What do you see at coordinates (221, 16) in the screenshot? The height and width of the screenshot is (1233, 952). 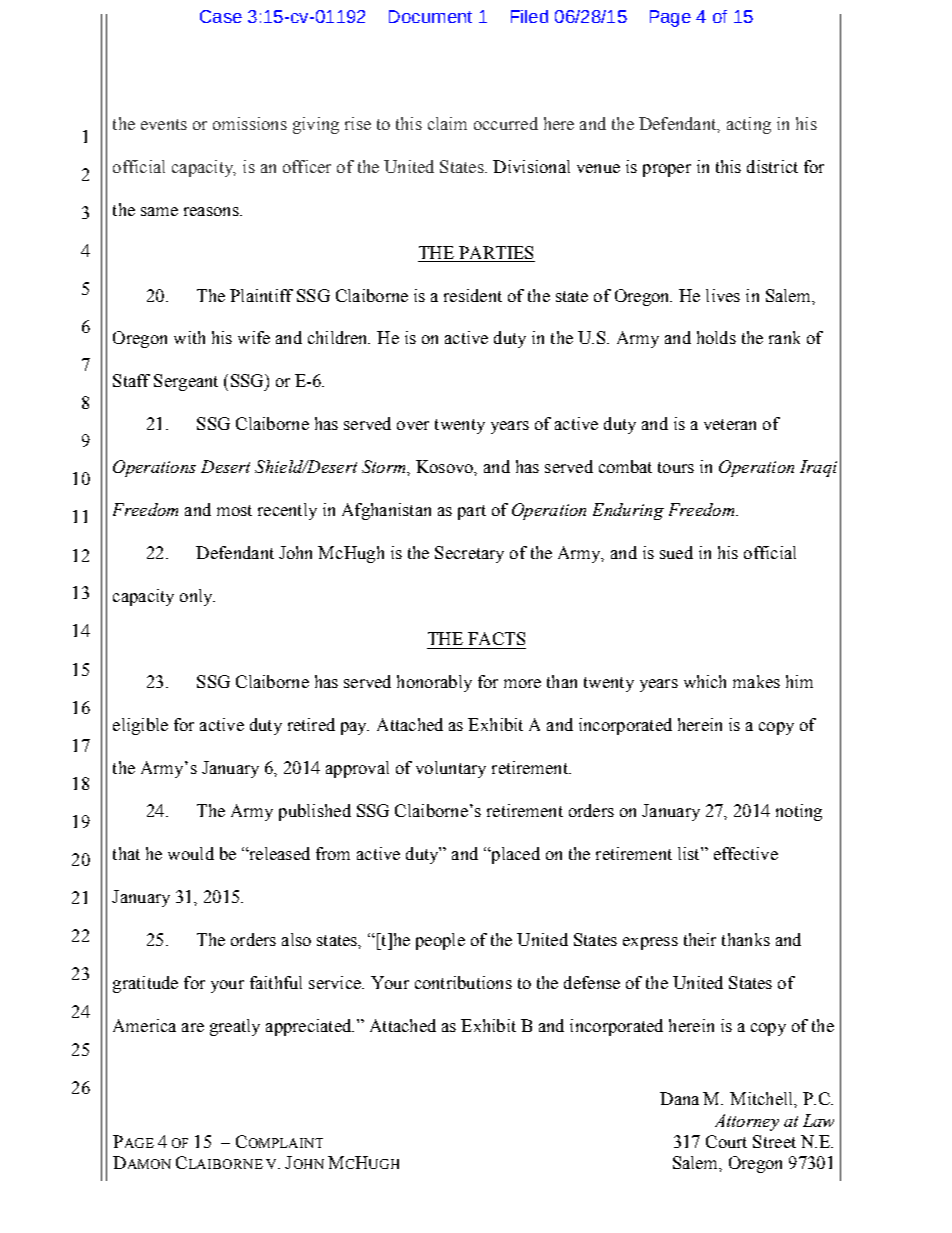 I see `Case` at bounding box center [221, 16].
